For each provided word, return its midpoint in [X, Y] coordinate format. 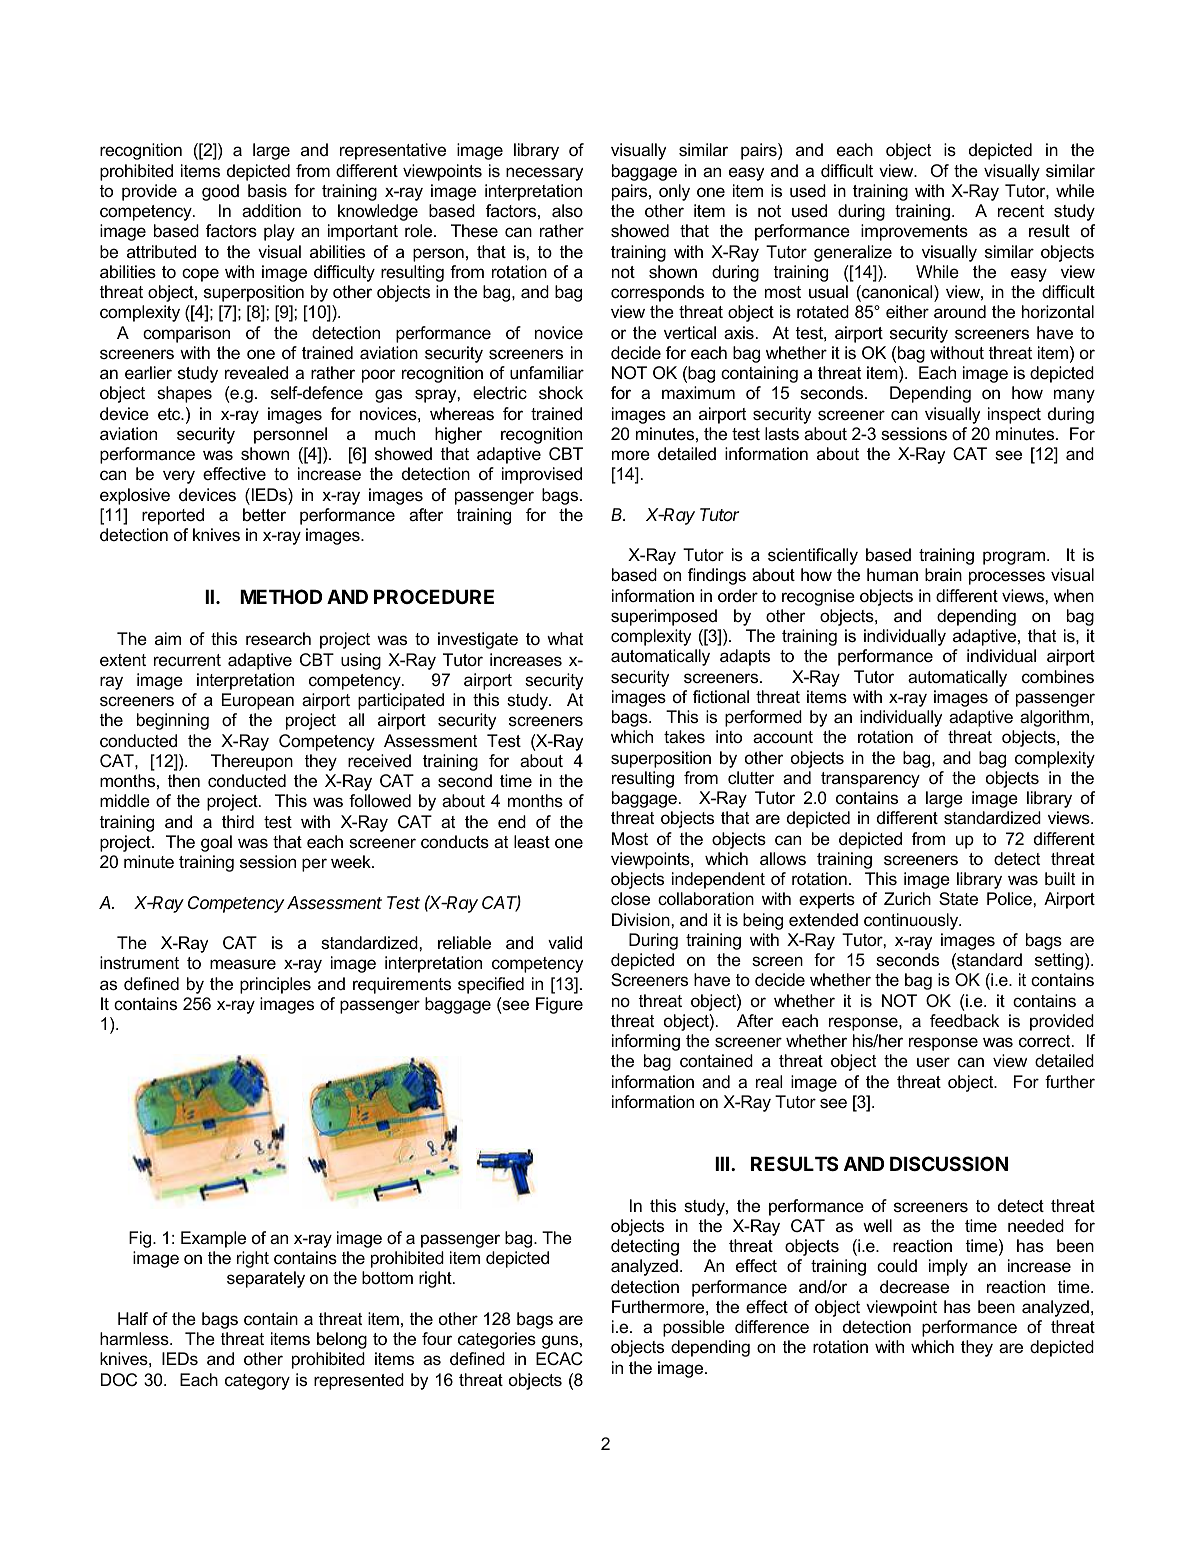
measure [243, 964]
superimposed [664, 617]
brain [943, 575]
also [567, 211]
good [220, 192]
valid [565, 943]
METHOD [281, 596]
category [257, 1382]
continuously [912, 921]
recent [1021, 211]
